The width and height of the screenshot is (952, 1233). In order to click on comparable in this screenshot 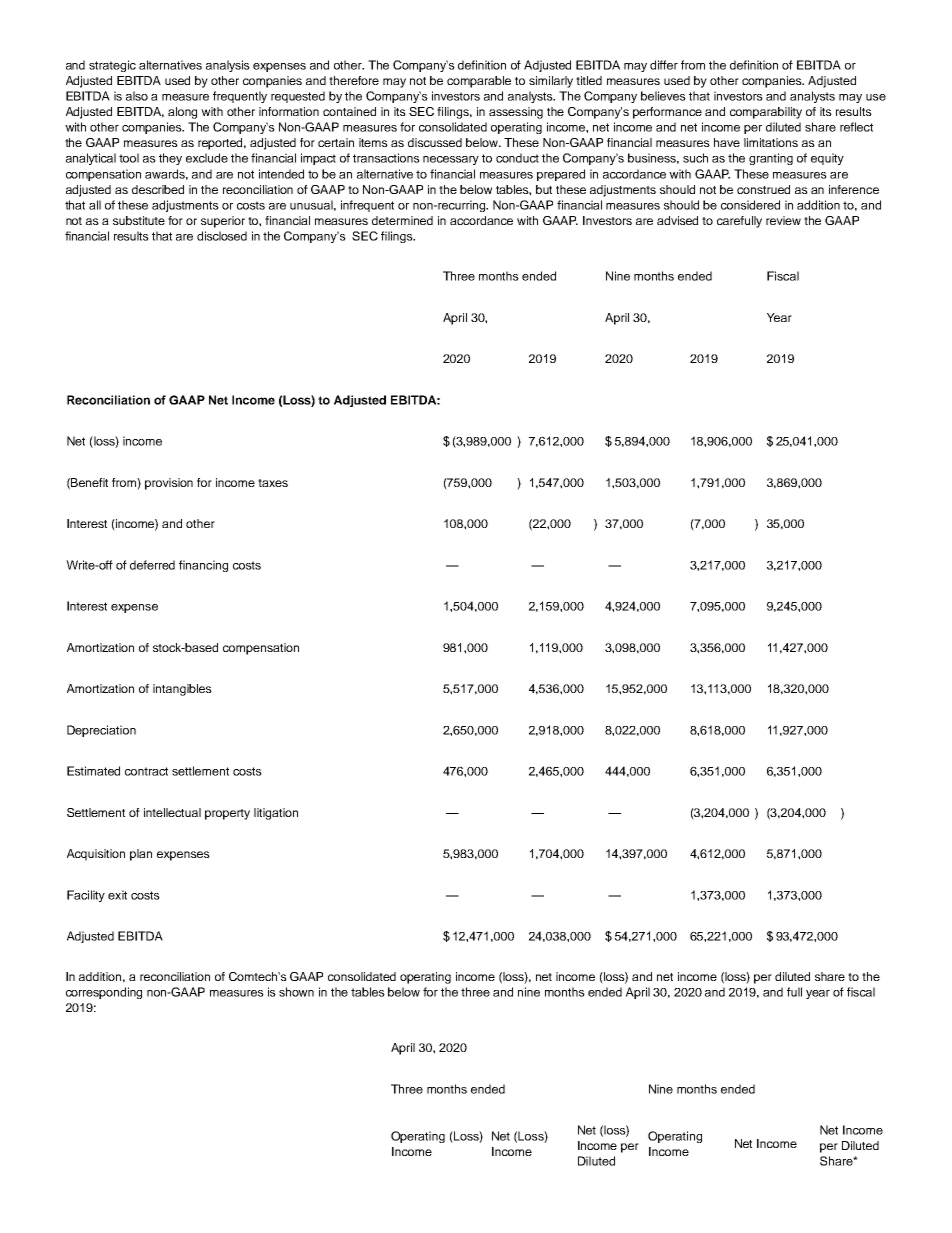, I will do `click(479, 82)`.
